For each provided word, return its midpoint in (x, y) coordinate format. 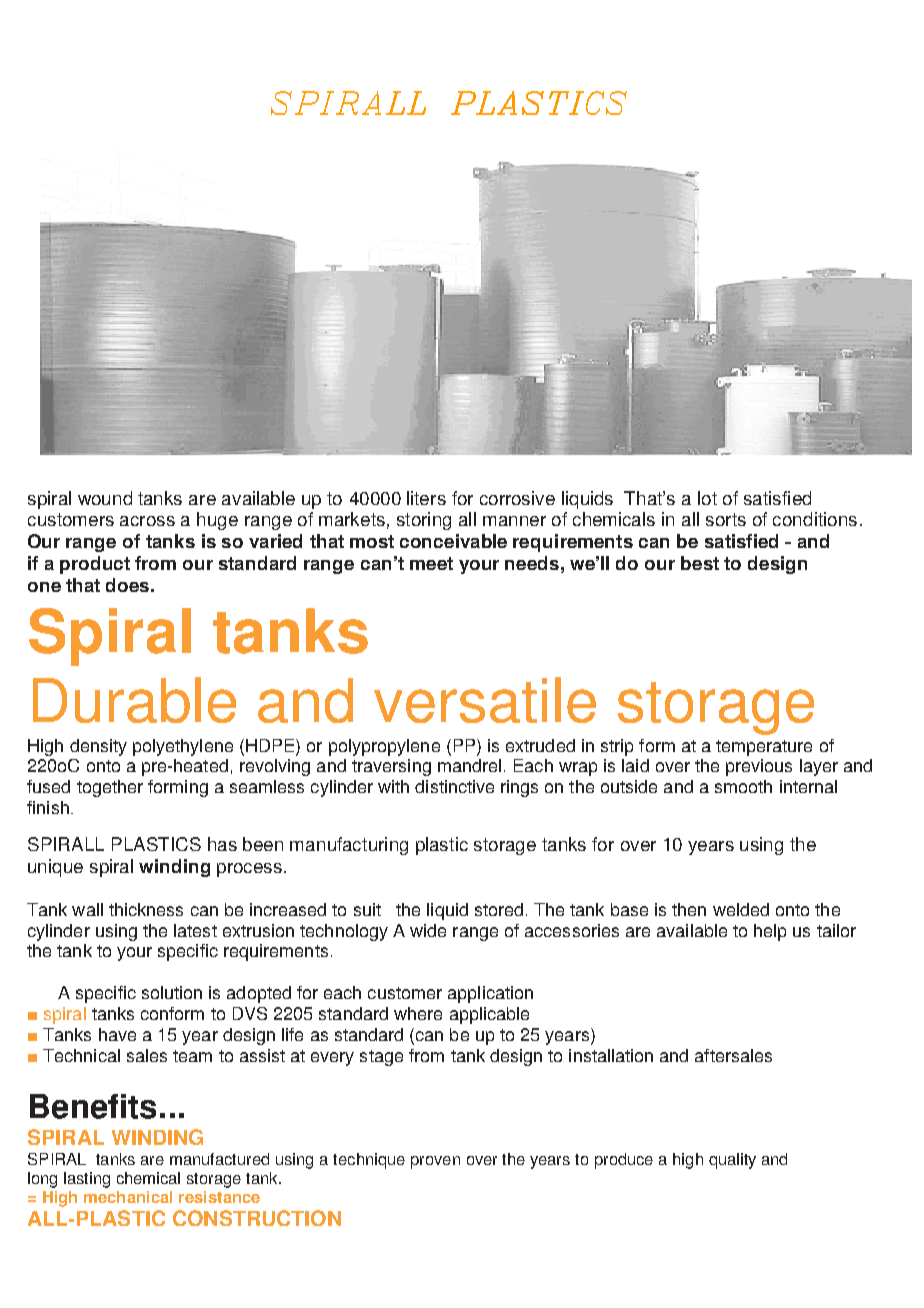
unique (55, 868)
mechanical (128, 1197)
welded (741, 909)
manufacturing (349, 846)
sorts (726, 519)
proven (435, 1162)
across (147, 521)
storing (424, 521)
